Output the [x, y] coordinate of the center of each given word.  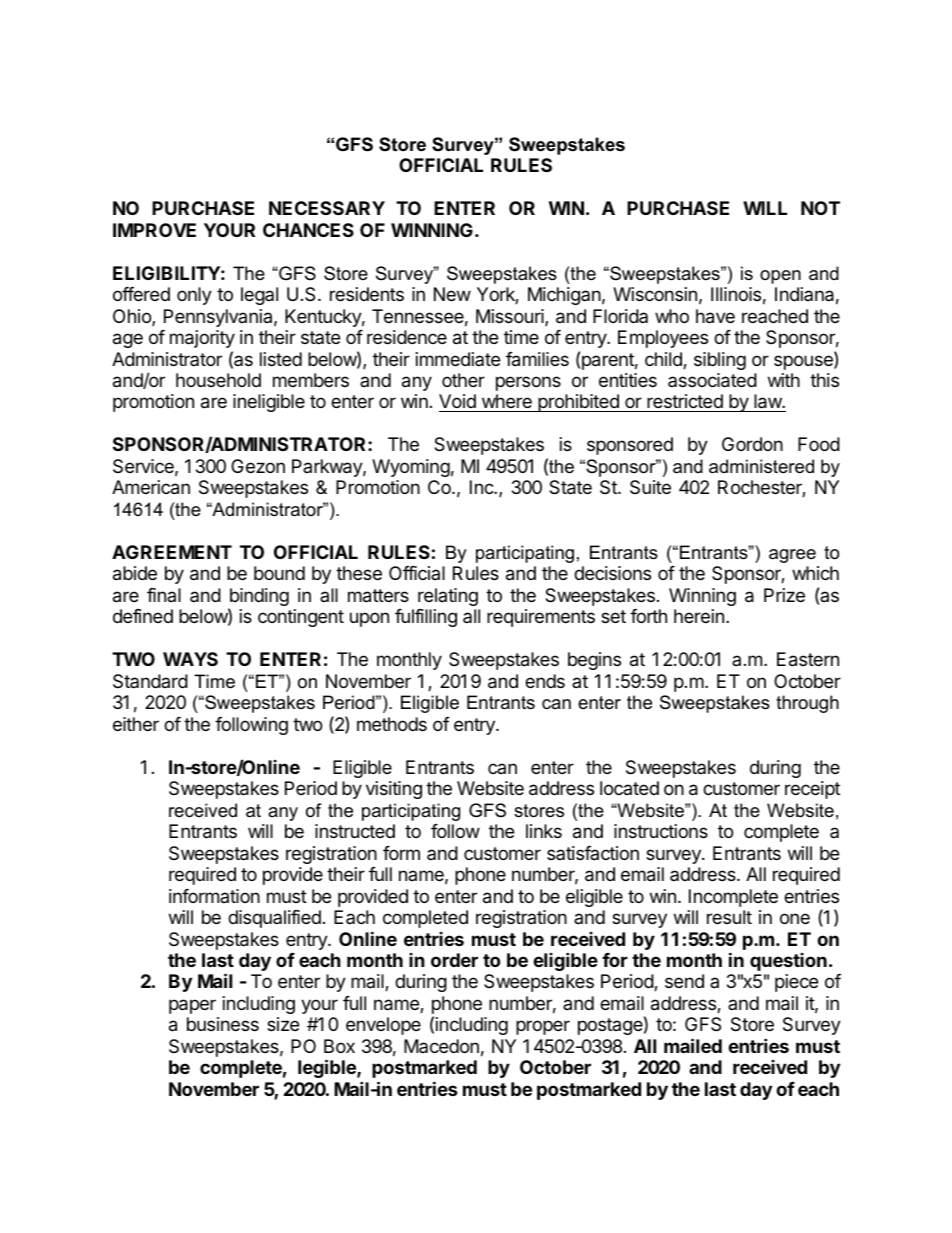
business [223, 1024]
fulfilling [426, 618]
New [452, 294]
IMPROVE [154, 230]
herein [699, 616]
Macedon [441, 1046]
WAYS [190, 659]
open [780, 277]
